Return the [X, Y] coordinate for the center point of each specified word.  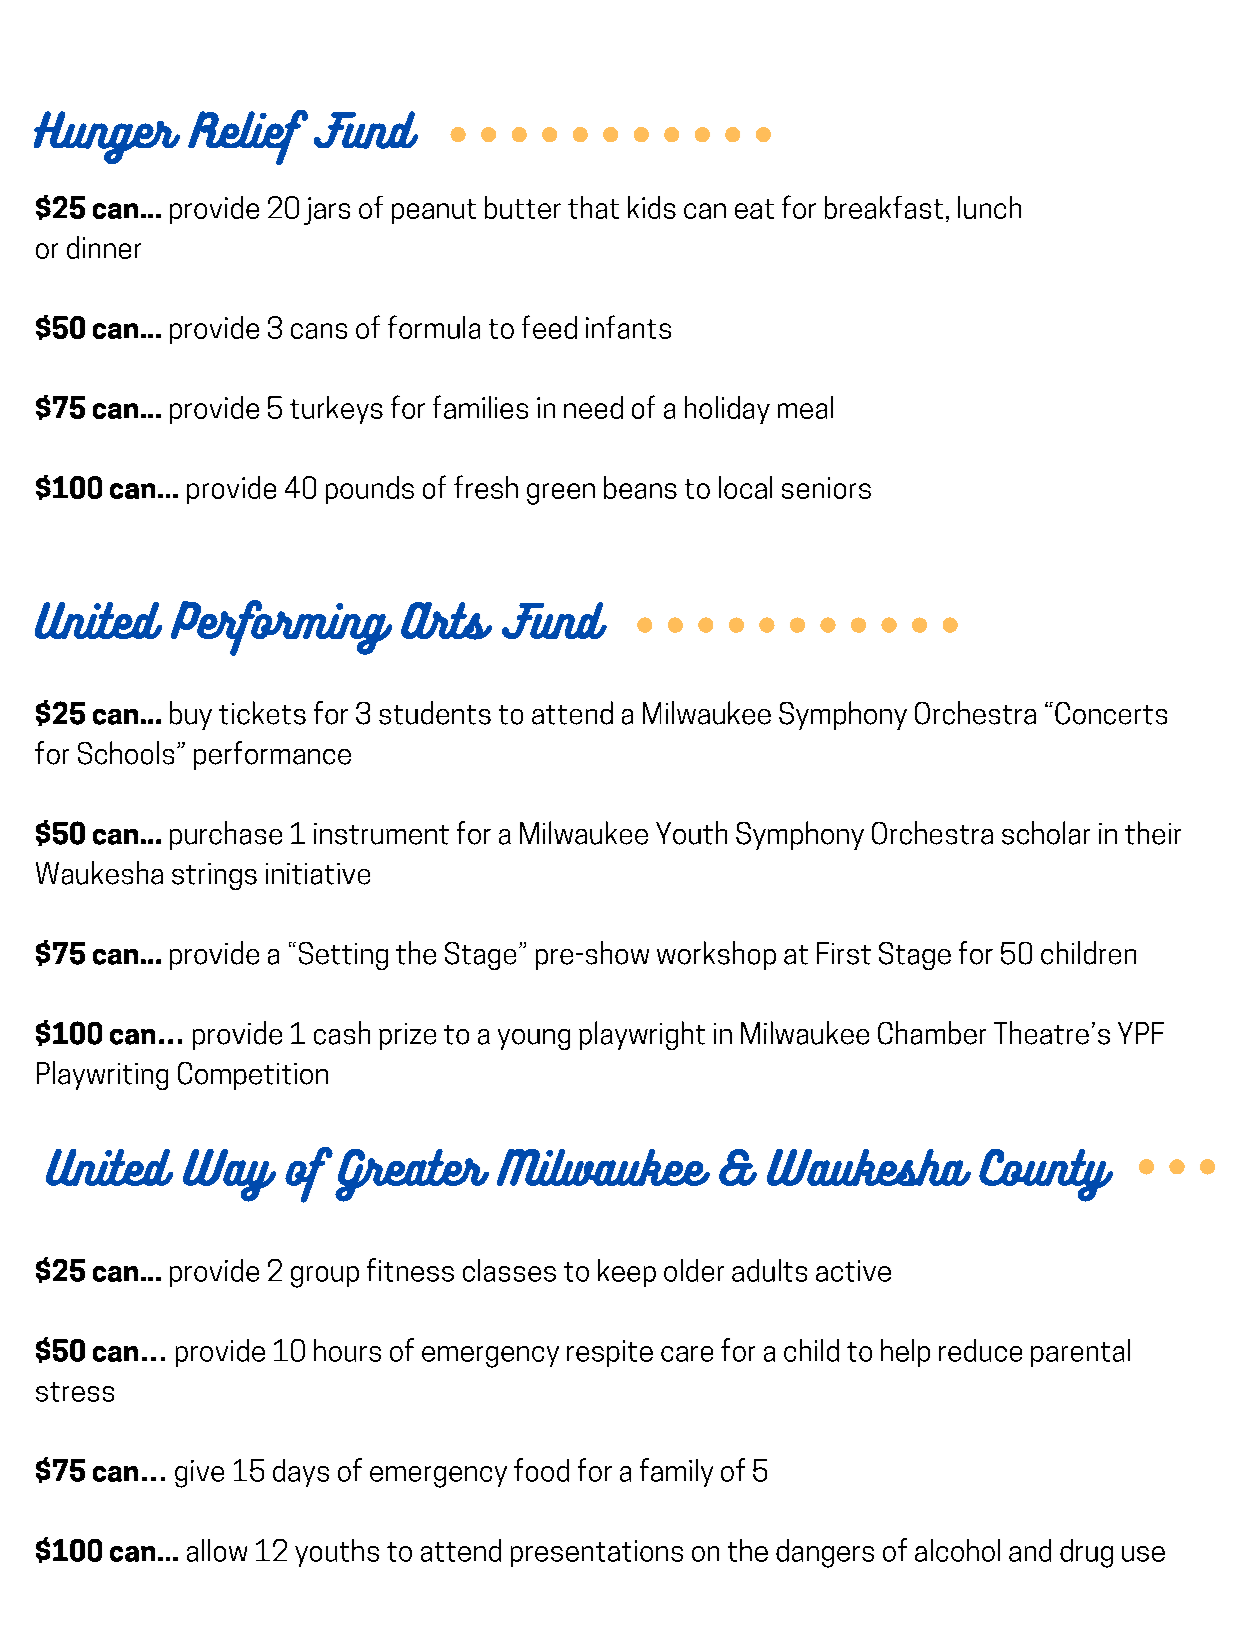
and [1030, 1550]
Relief [248, 137]
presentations [597, 1553]
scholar [1046, 833]
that [593, 207]
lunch [989, 207]
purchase [226, 835]
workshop [716, 955]
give [199, 1474]
